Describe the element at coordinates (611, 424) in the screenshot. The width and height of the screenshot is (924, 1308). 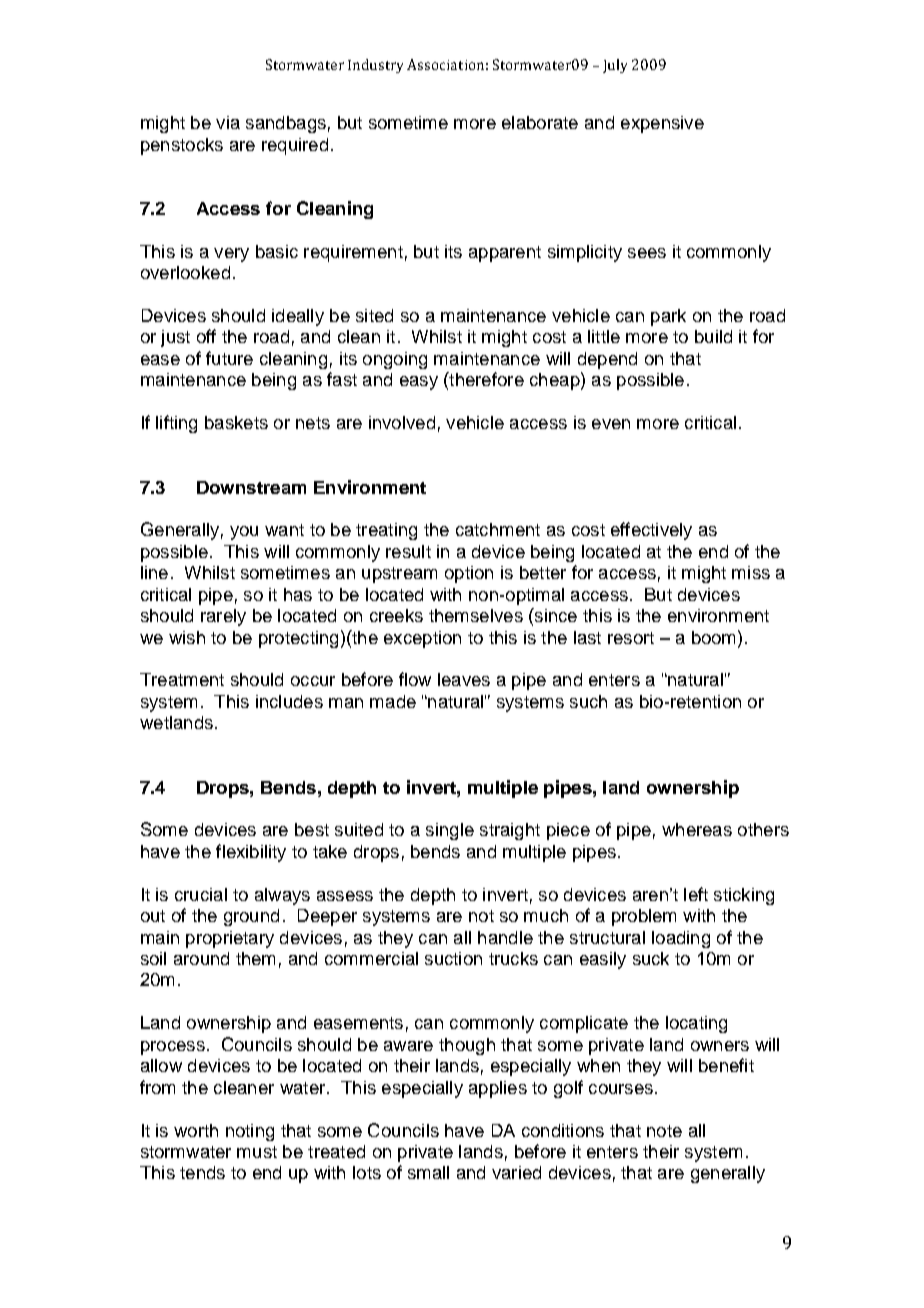
I see `even` at that location.
